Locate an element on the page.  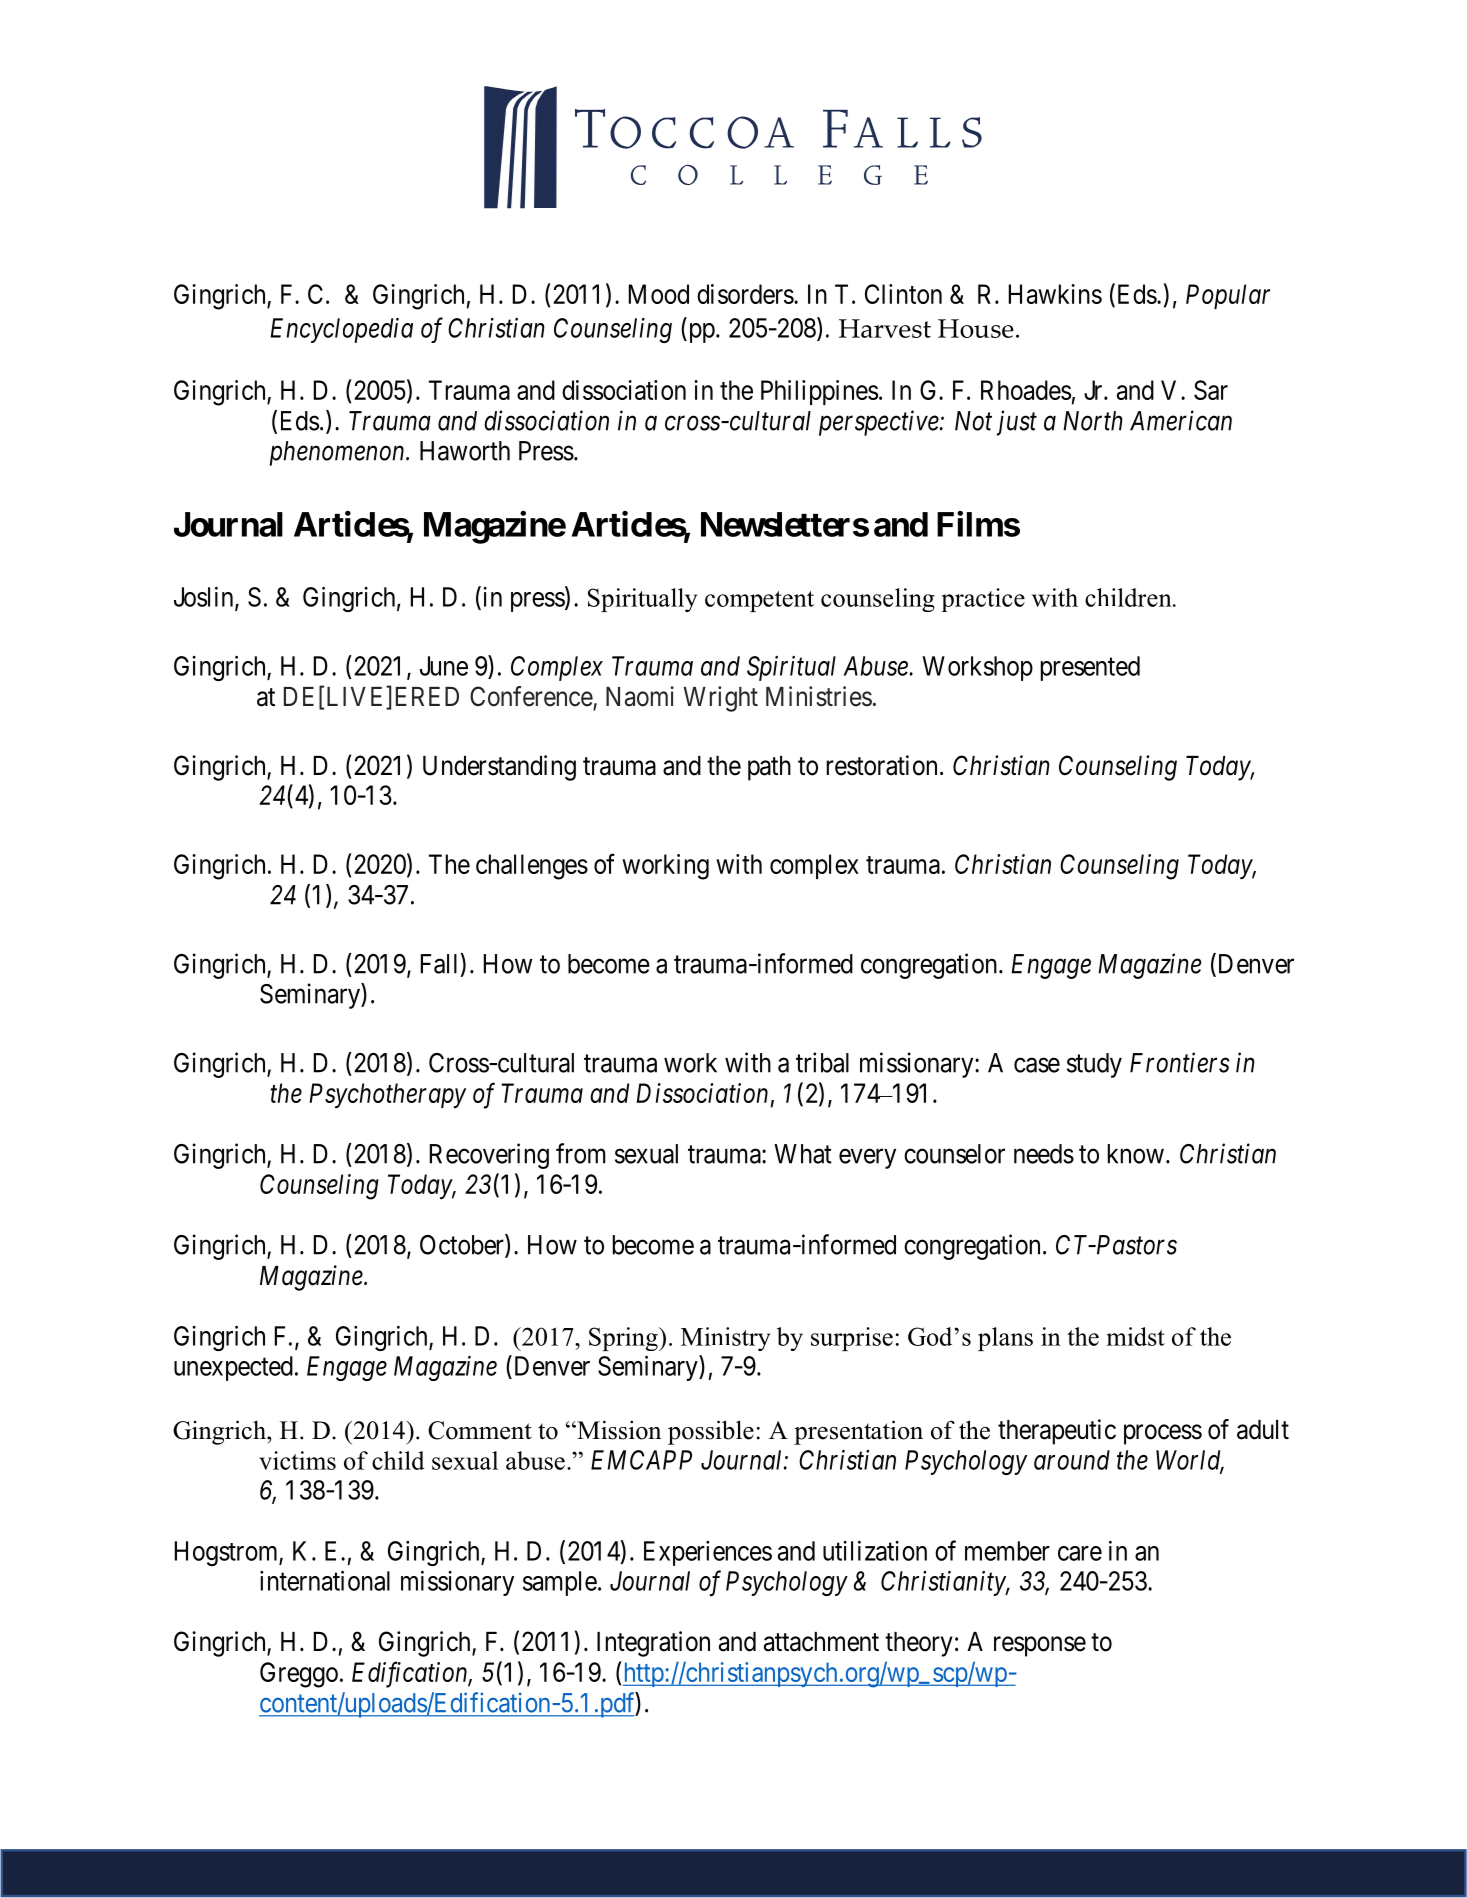
know is located at coordinates (1136, 1154).
